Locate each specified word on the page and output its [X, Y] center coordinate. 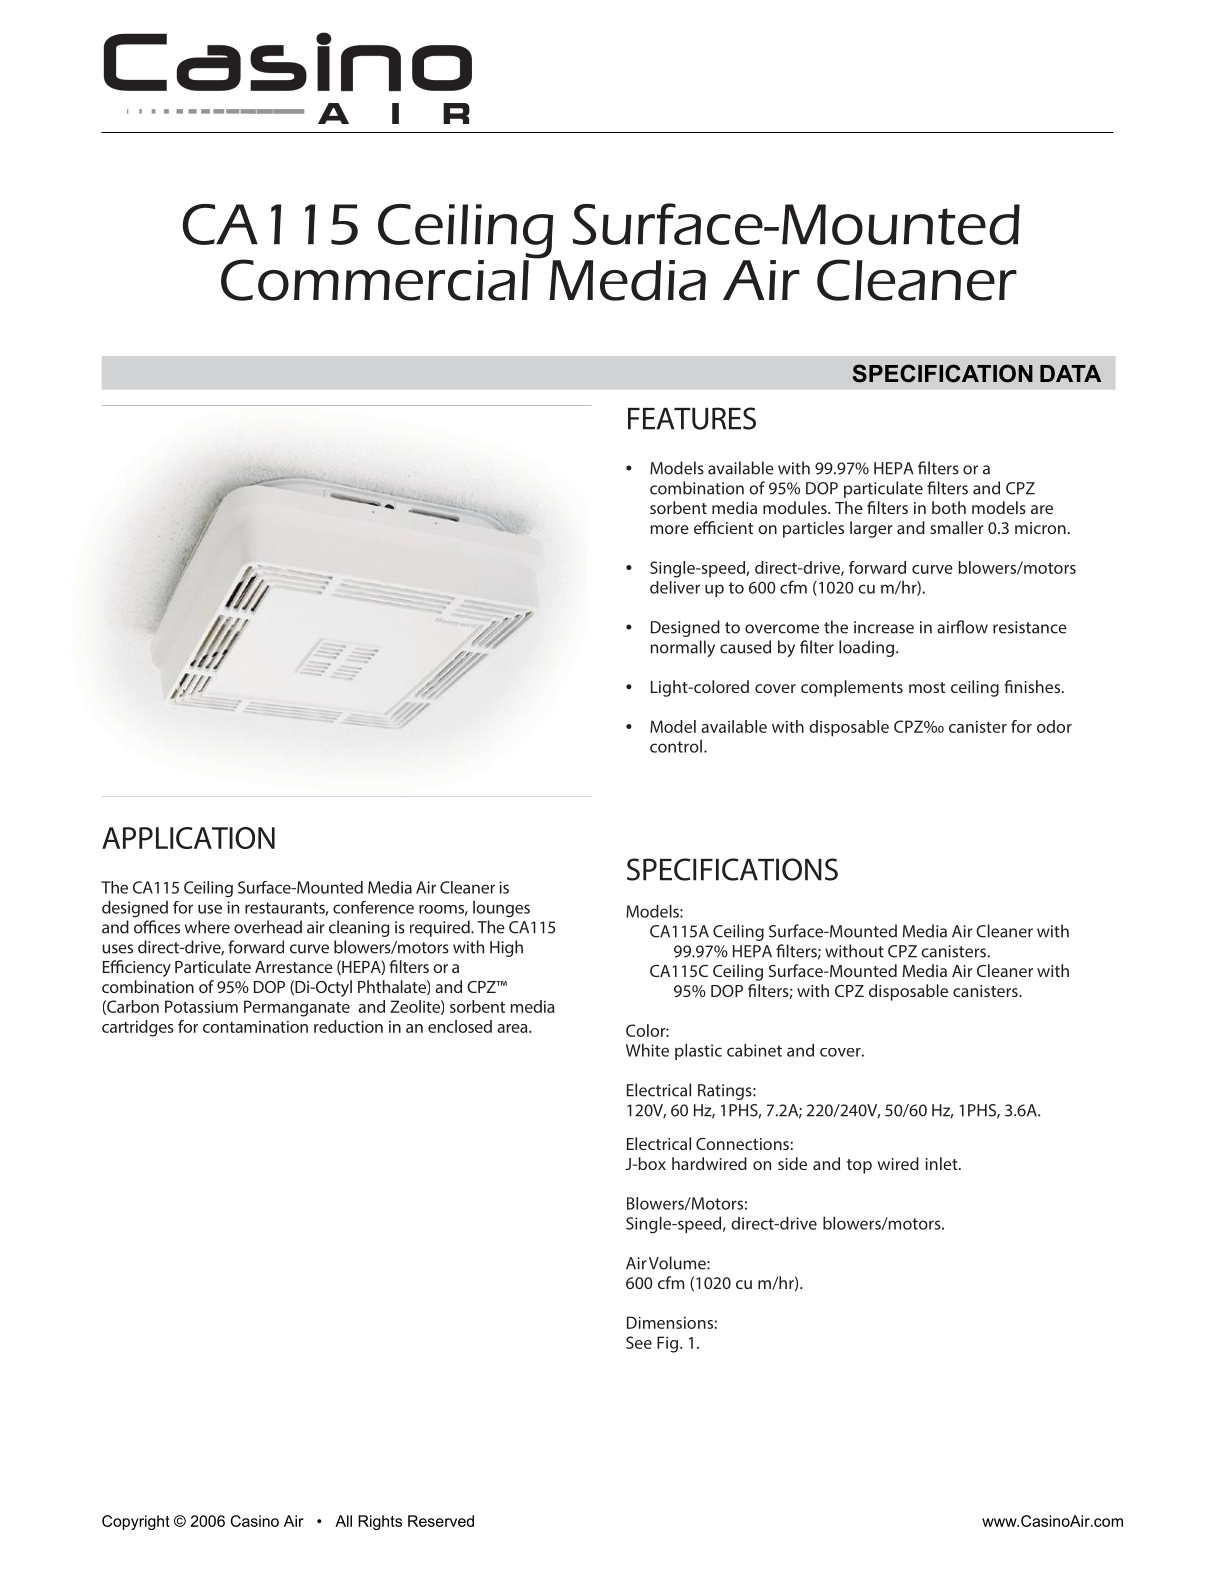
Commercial [376, 279]
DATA [1070, 373]
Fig [667, 1344]
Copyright [136, 1522]
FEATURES [692, 418]
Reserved [441, 1521]
